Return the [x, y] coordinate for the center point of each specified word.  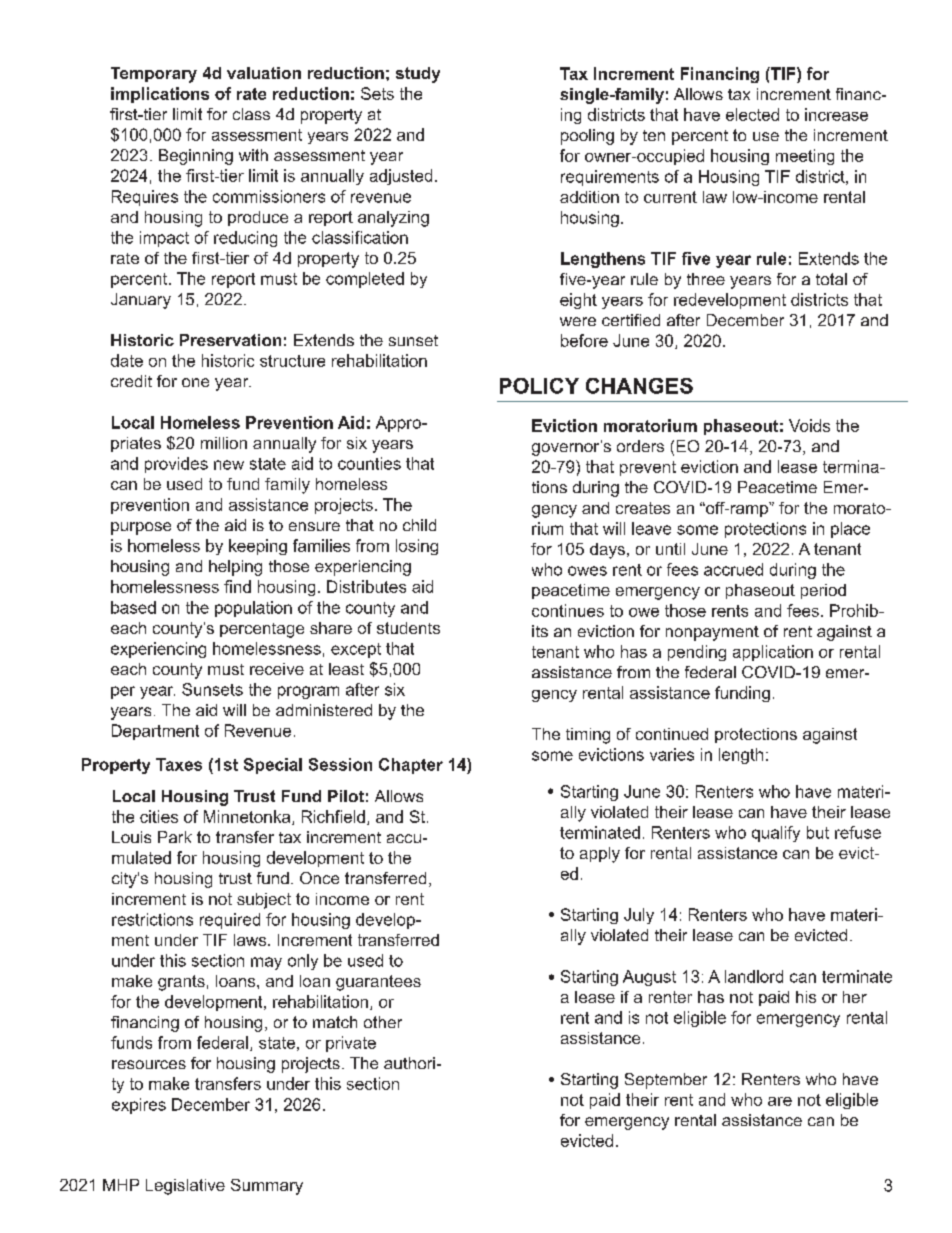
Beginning [196, 157]
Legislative [185, 1187]
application [773, 653]
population [253, 609]
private [351, 1044]
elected [752, 114]
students [408, 628]
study [418, 75]
